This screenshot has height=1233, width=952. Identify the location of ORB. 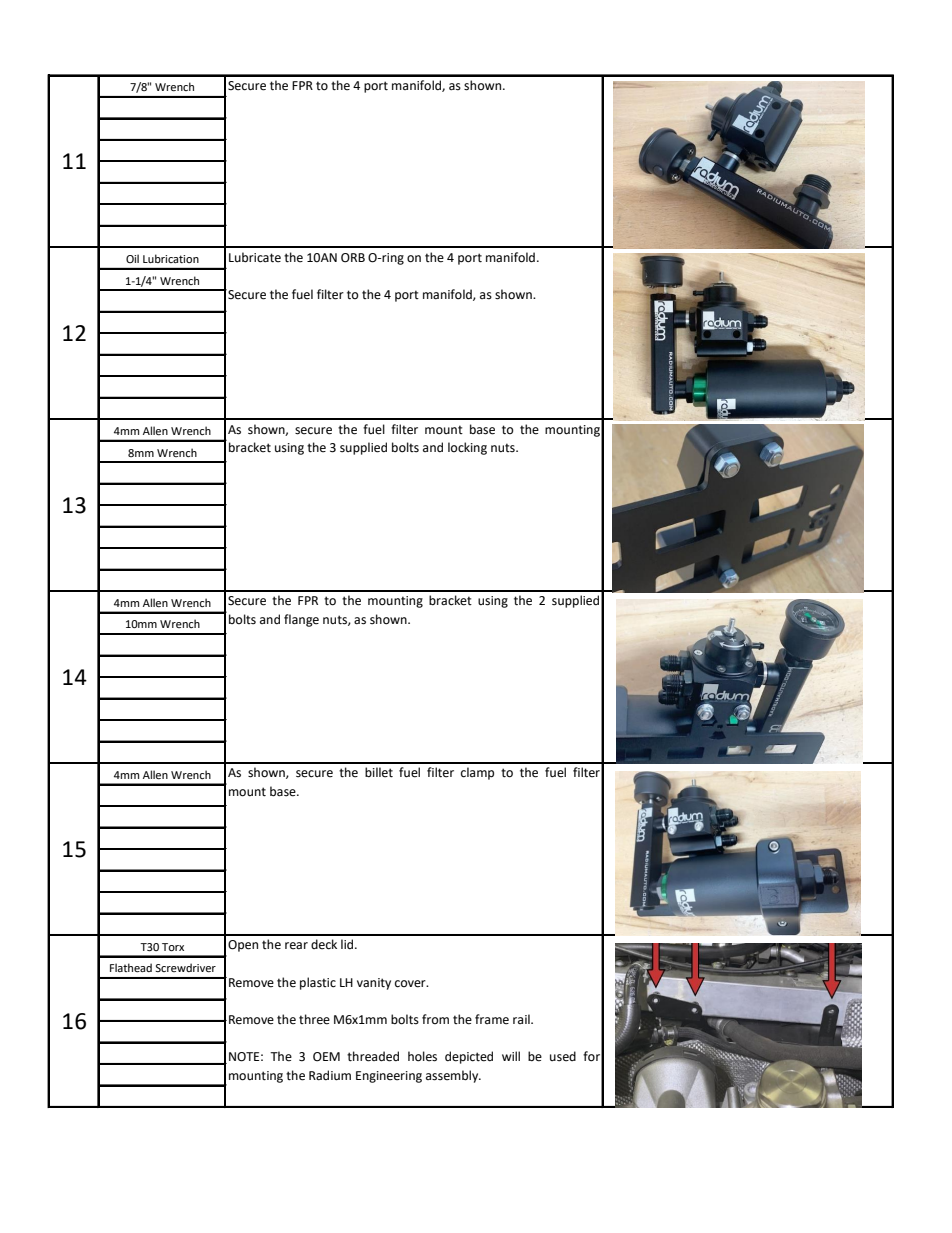
(353, 258).
